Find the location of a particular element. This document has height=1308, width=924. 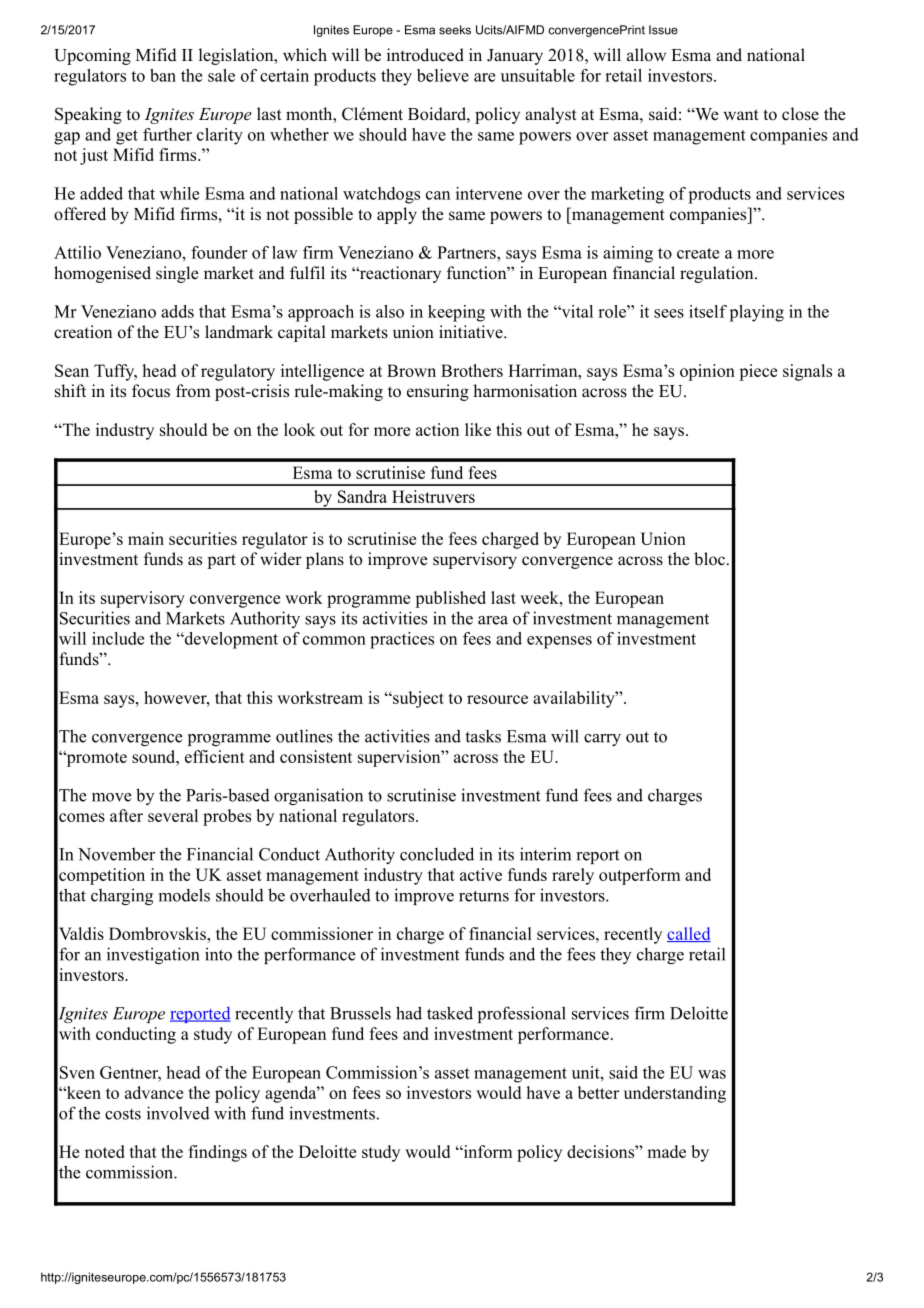

involved is located at coordinates (178, 1113).
